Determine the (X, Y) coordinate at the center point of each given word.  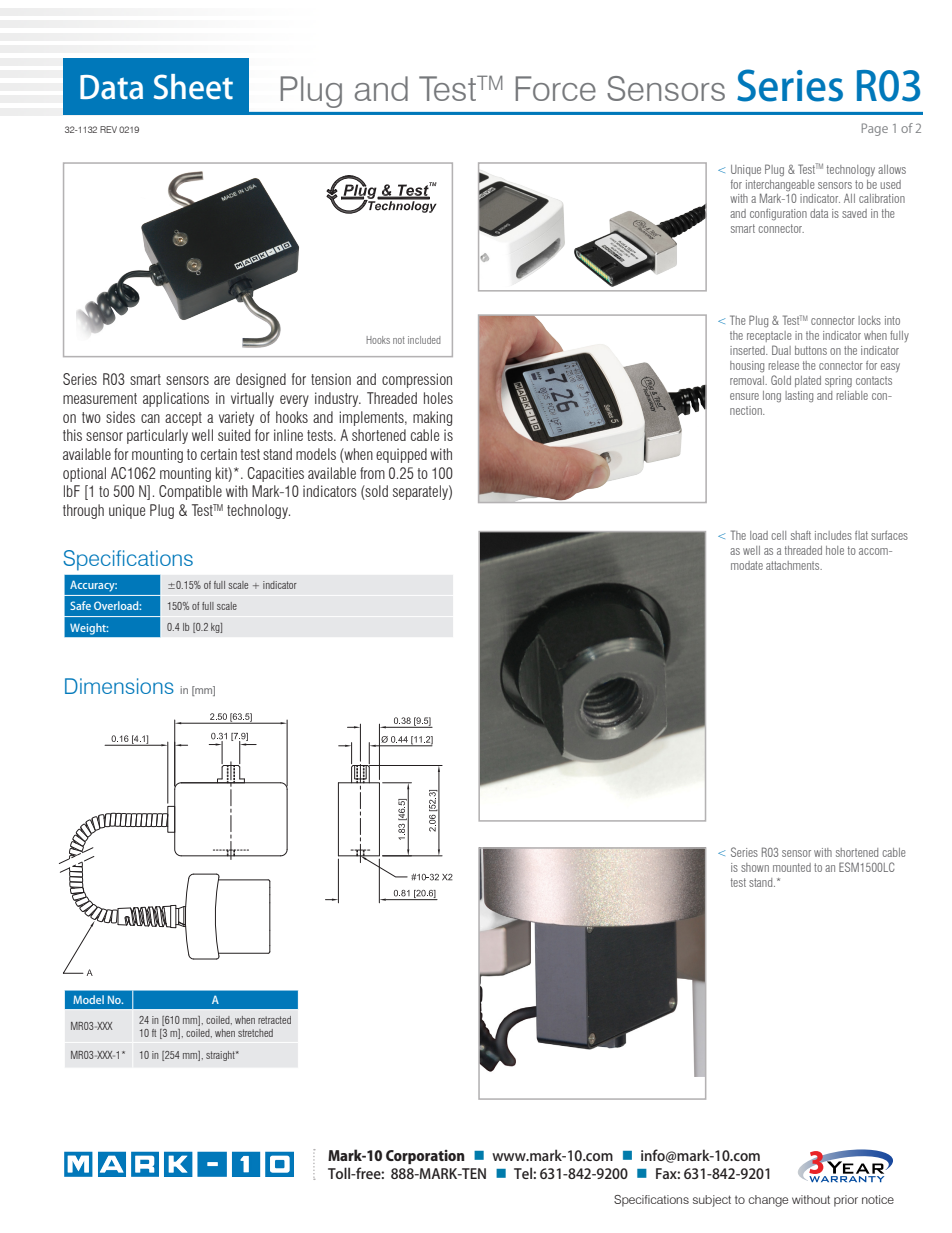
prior (846, 1201)
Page (875, 129)
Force (556, 88)
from (372, 473)
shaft (801, 535)
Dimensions (119, 686)
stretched (255, 1033)
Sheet (193, 87)
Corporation (425, 1157)
